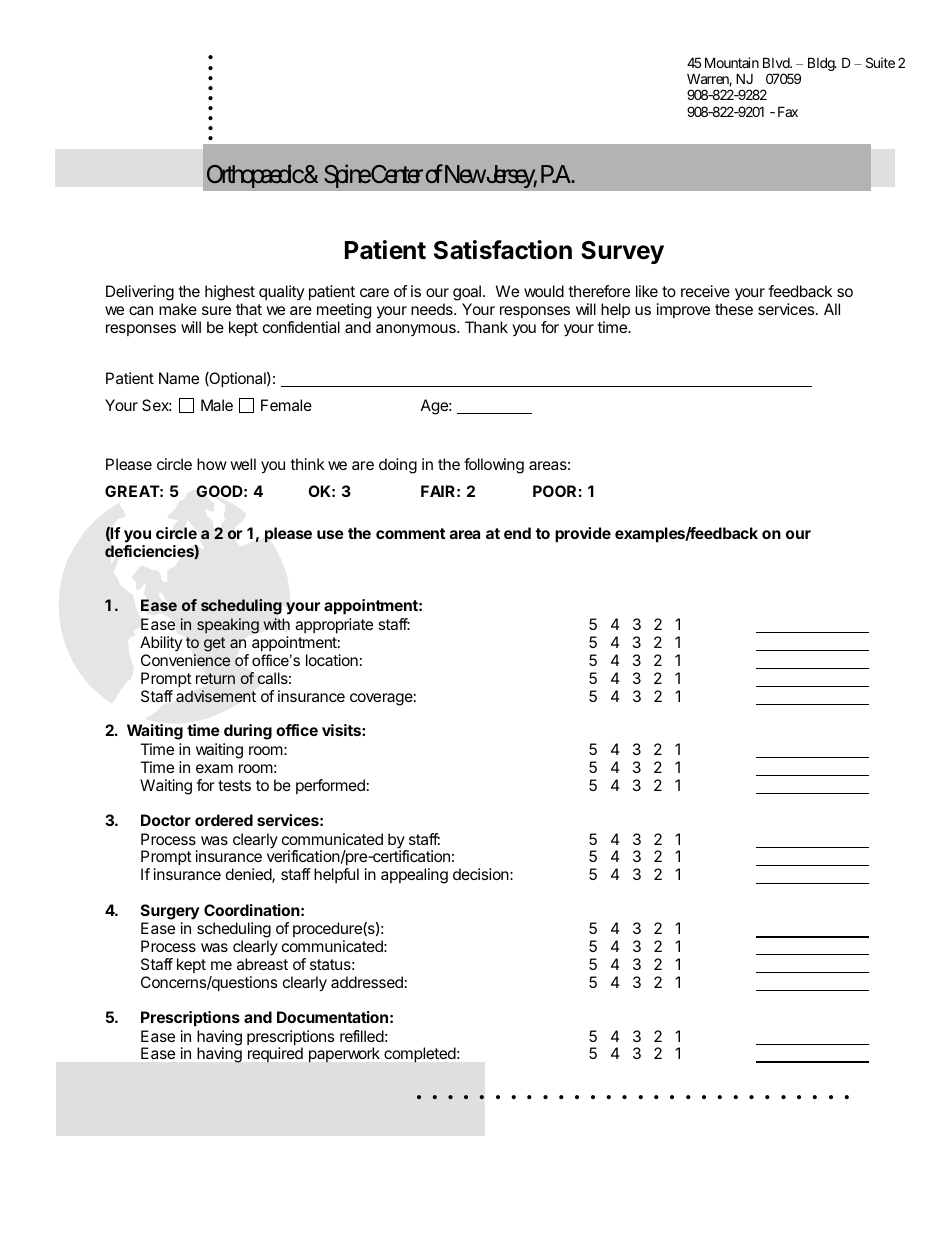  Describe the element at coordinates (494, 466) in the screenshot. I see `following` at that location.
